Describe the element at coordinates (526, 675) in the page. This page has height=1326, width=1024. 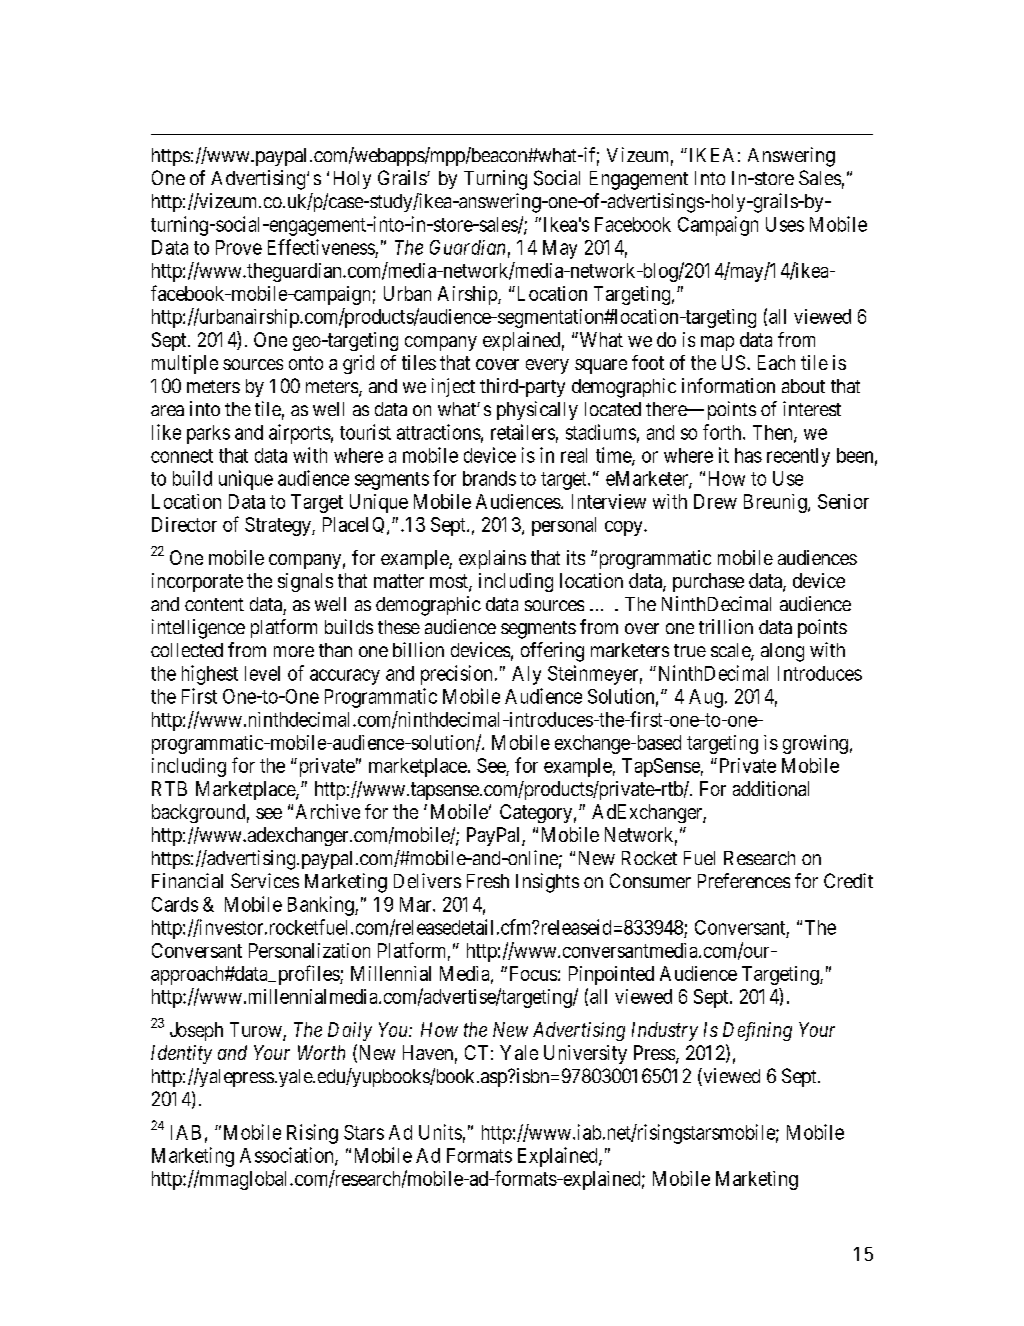
I see `Aly` at that location.
